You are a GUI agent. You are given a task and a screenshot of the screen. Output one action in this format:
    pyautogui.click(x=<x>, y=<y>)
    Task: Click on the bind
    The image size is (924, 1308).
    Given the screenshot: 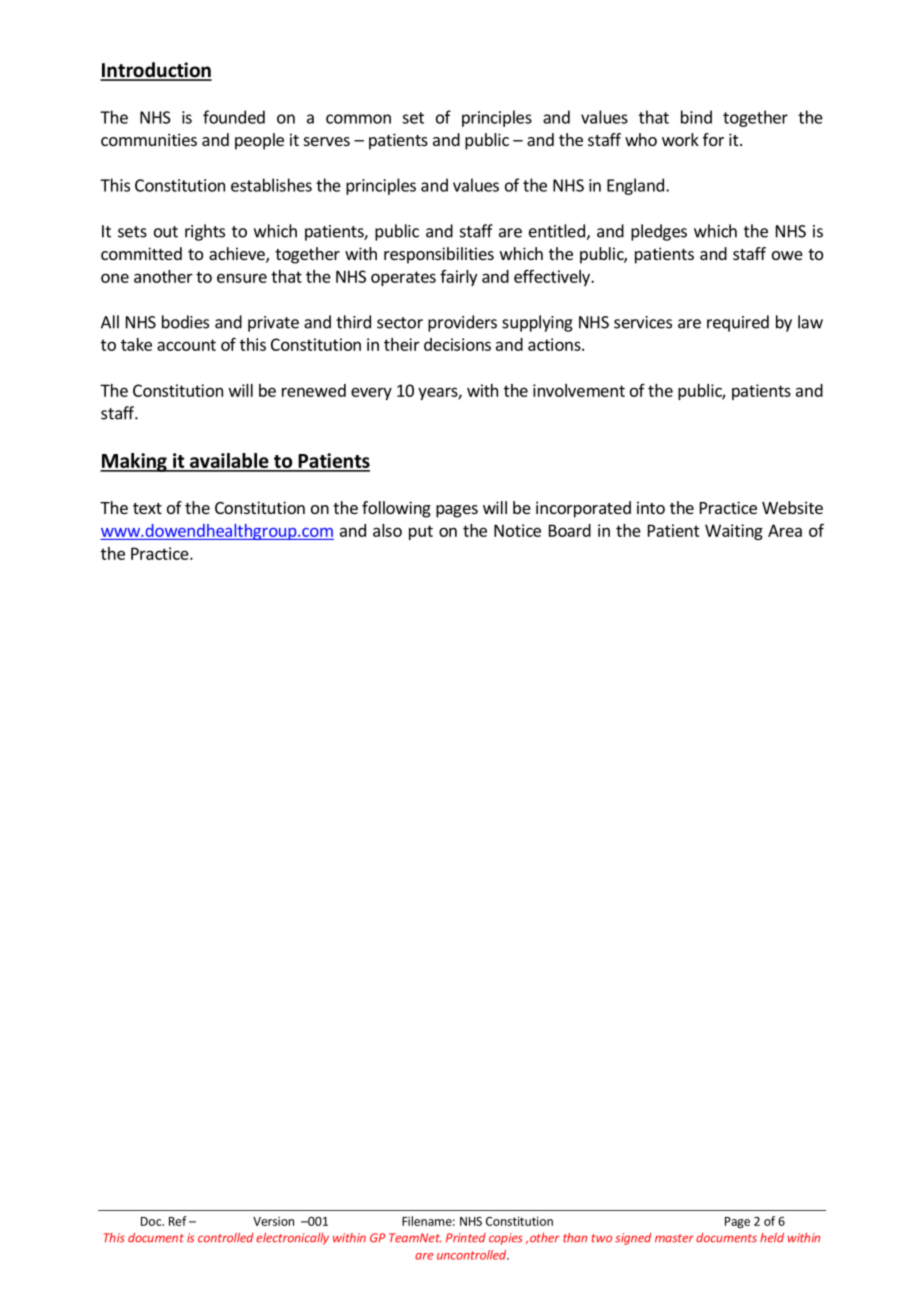 What is the action you would take?
    pyautogui.click(x=696, y=117)
